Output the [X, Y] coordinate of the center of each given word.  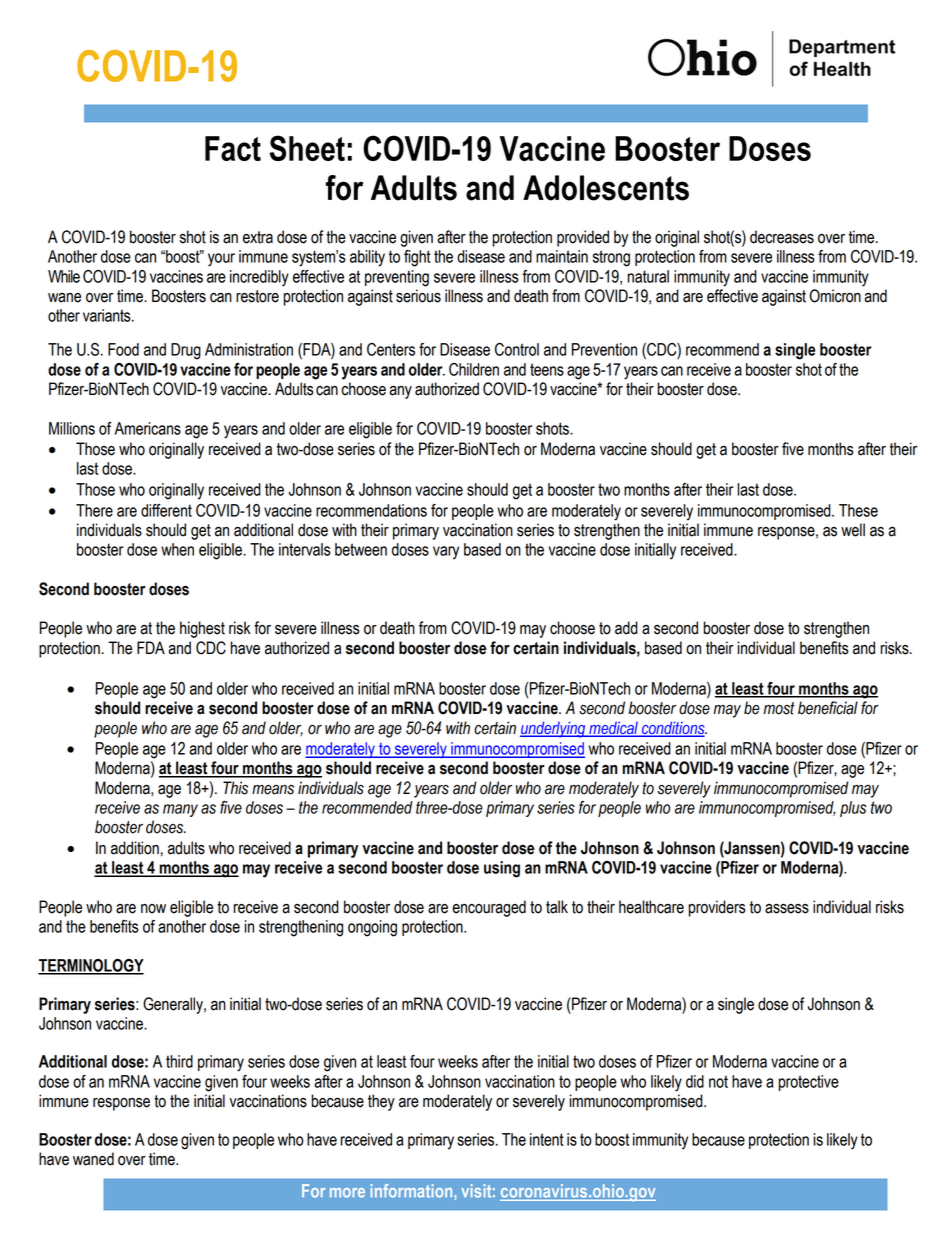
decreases [782, 237]
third [179, 1061]
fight [417, 258]
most [779, 708]
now [153, 909]
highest [202, 629]
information [413, 1192]
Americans [148, 428]
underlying [554, 729]
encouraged [489, 908]
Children [474, 369]
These [858, 510]
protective [808, 1083]
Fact [233, 148]
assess [787, 909]
